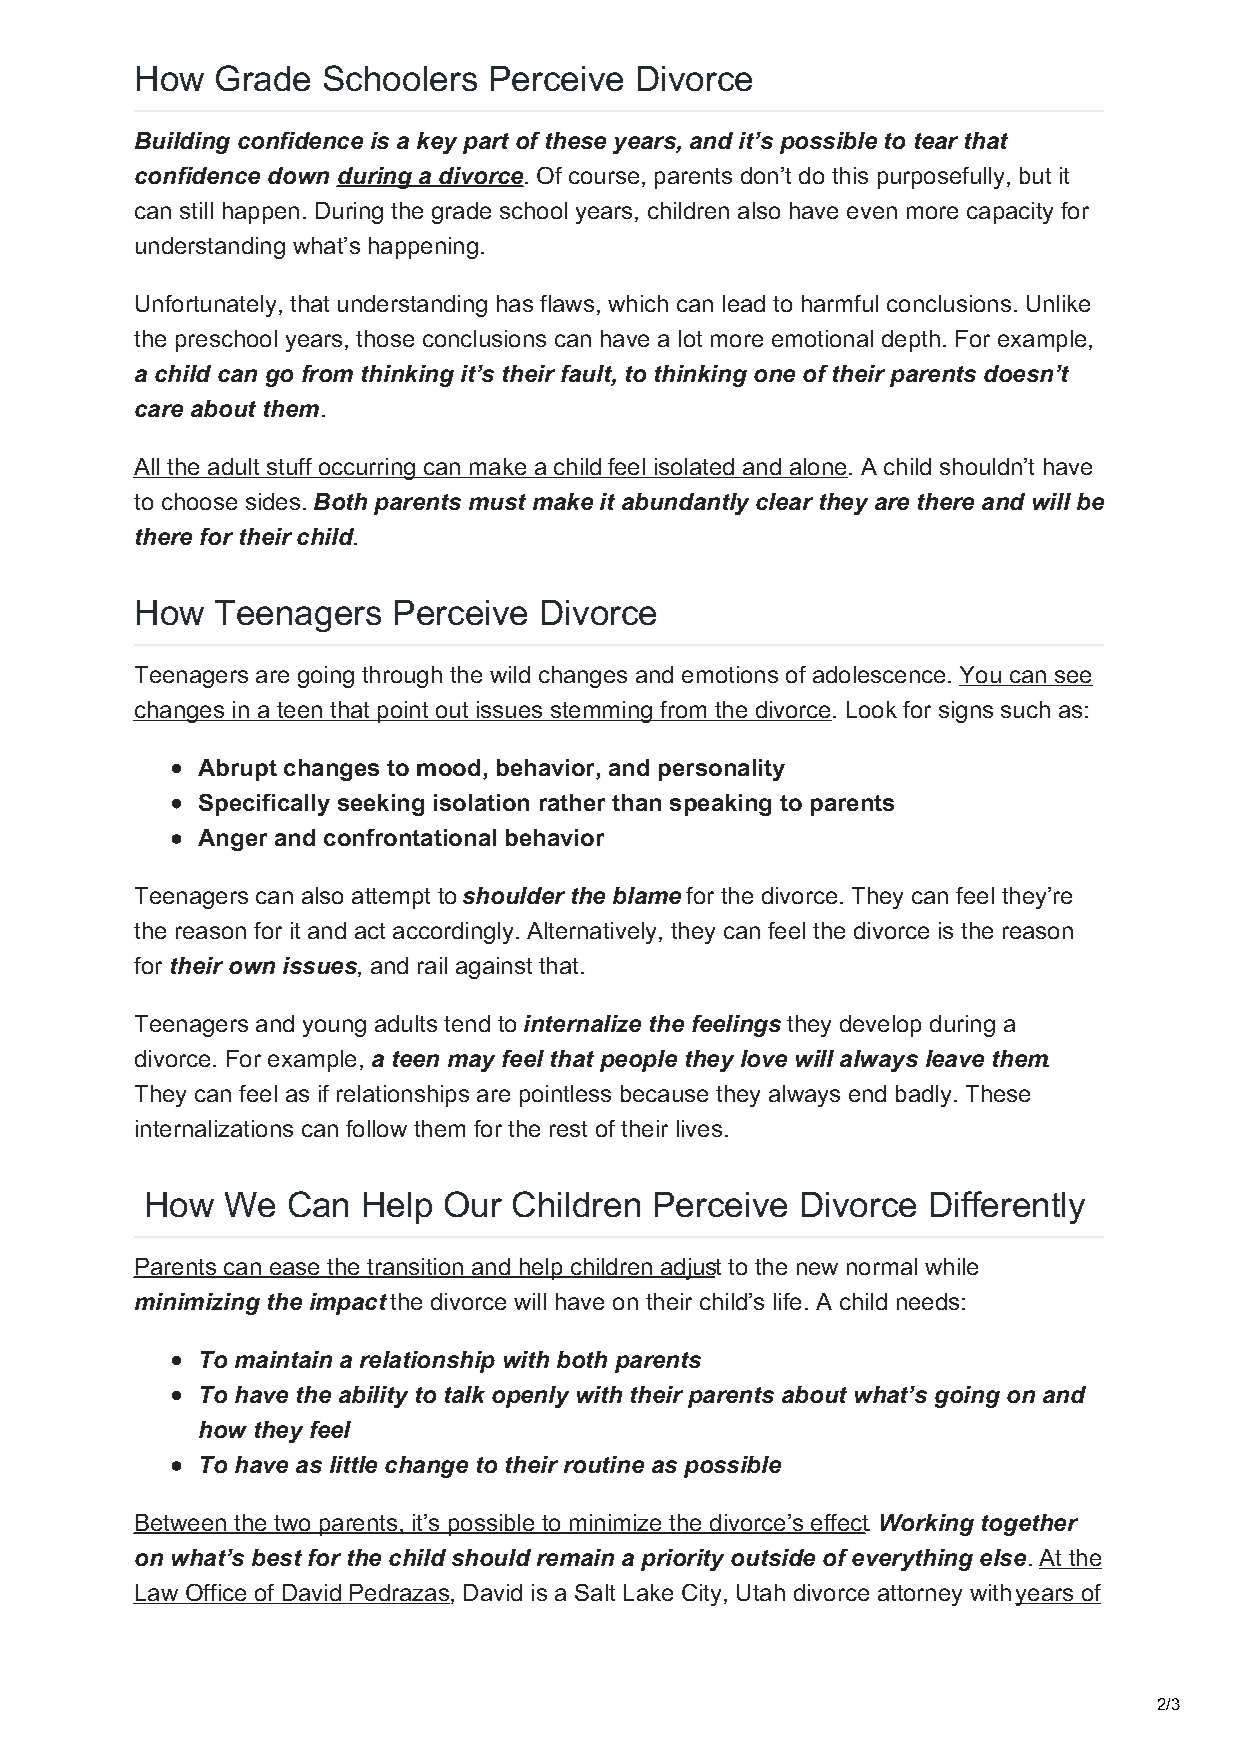 The width and height of the screenshot is (1239, 1754). What do you see at coordinates (941, 178) in the screenshot?
I see `purposefully` at bounding box center [941, 178].
